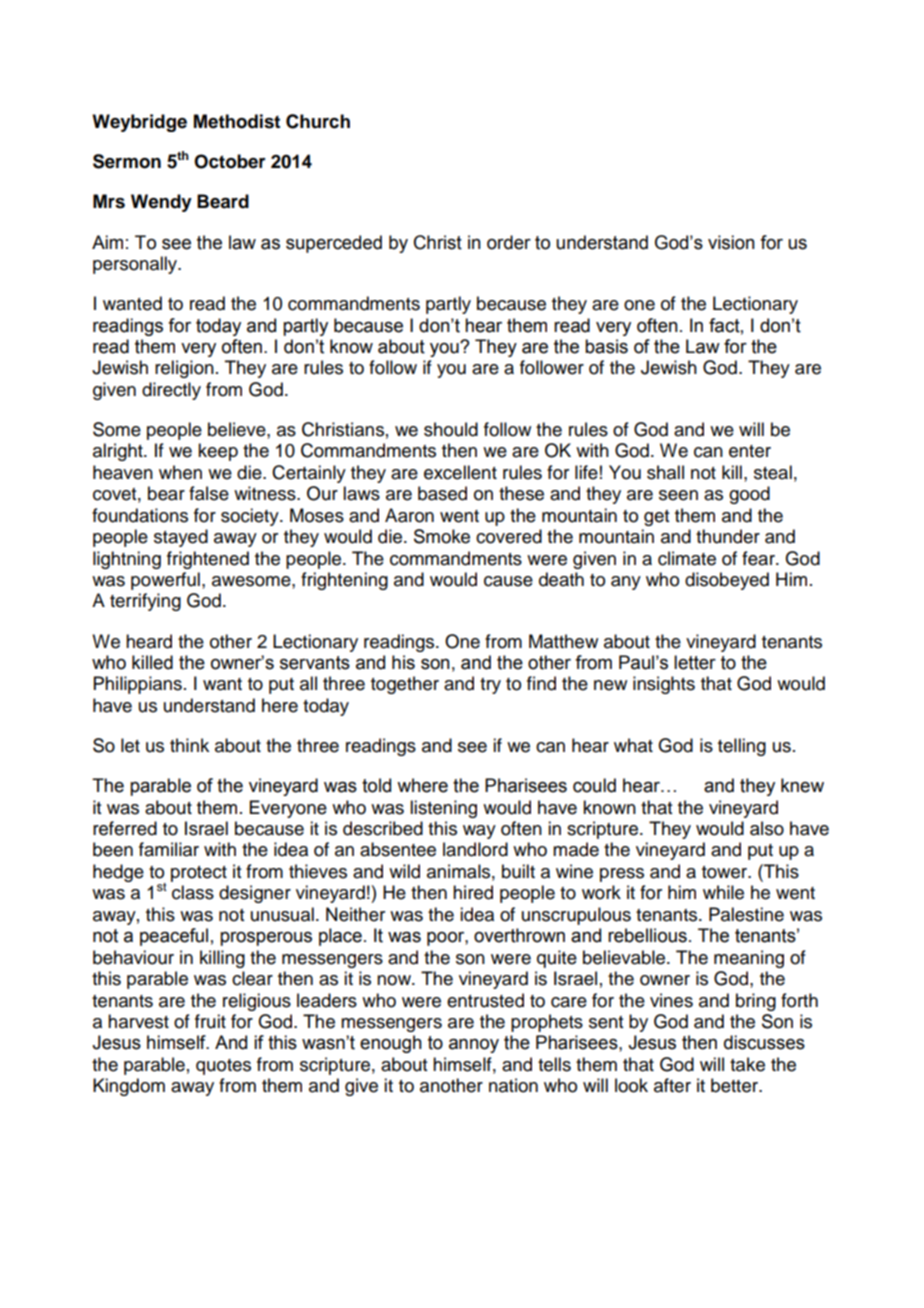 Image resolution: width=924 pixels, height=1308 pixels. What do you see at coordinates (318, 121) in the screenshot?
I see `Church` at bounding box center [318, 121].
